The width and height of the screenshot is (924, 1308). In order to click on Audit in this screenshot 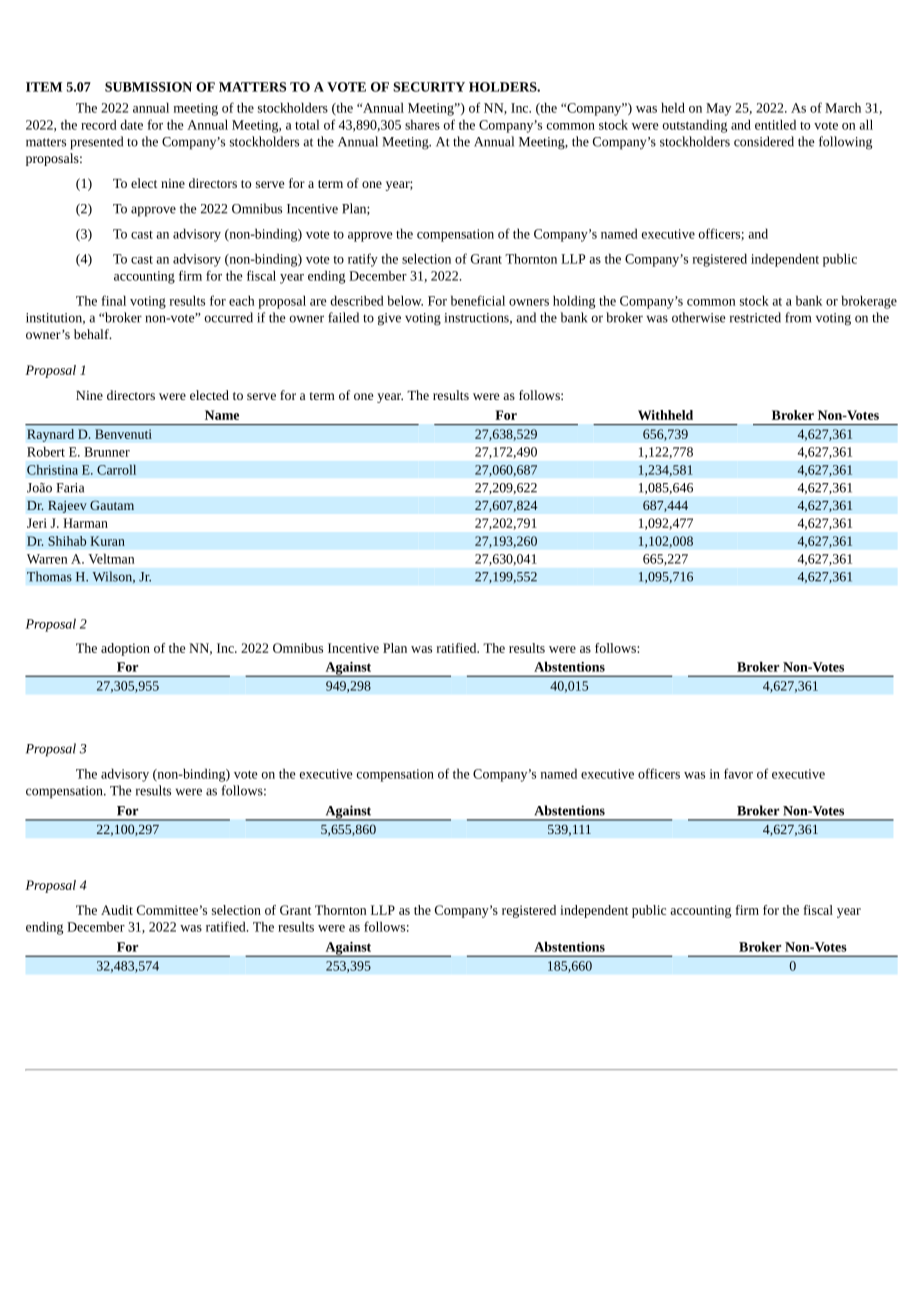, I will do `click(117, 910)`.
